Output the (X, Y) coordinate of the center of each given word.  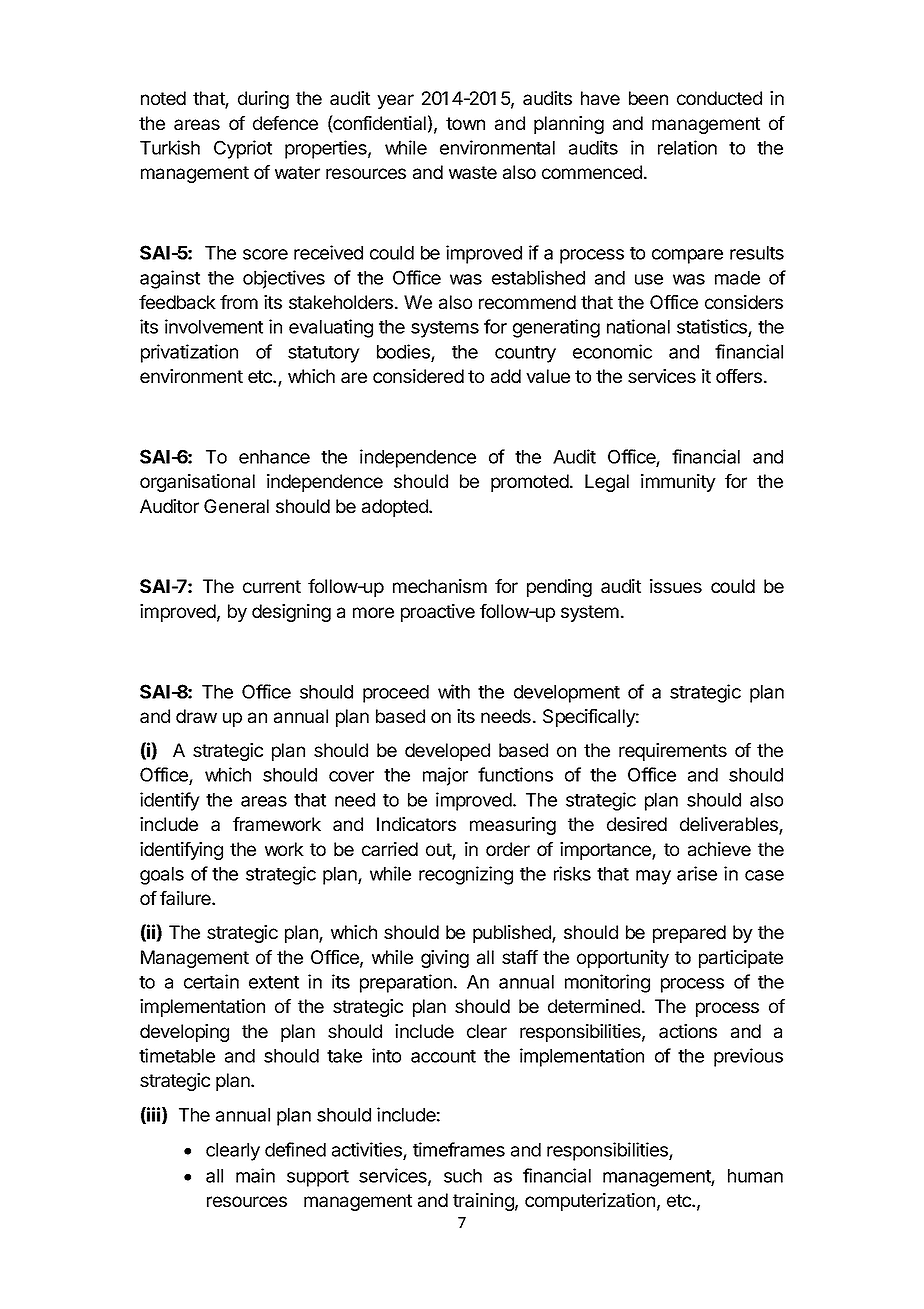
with (454, 691)
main (255, 1175)
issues (676, 586)
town (465, 123)
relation (687, 147)
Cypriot (243, 149)
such (463, 1176)
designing (291, 613)
